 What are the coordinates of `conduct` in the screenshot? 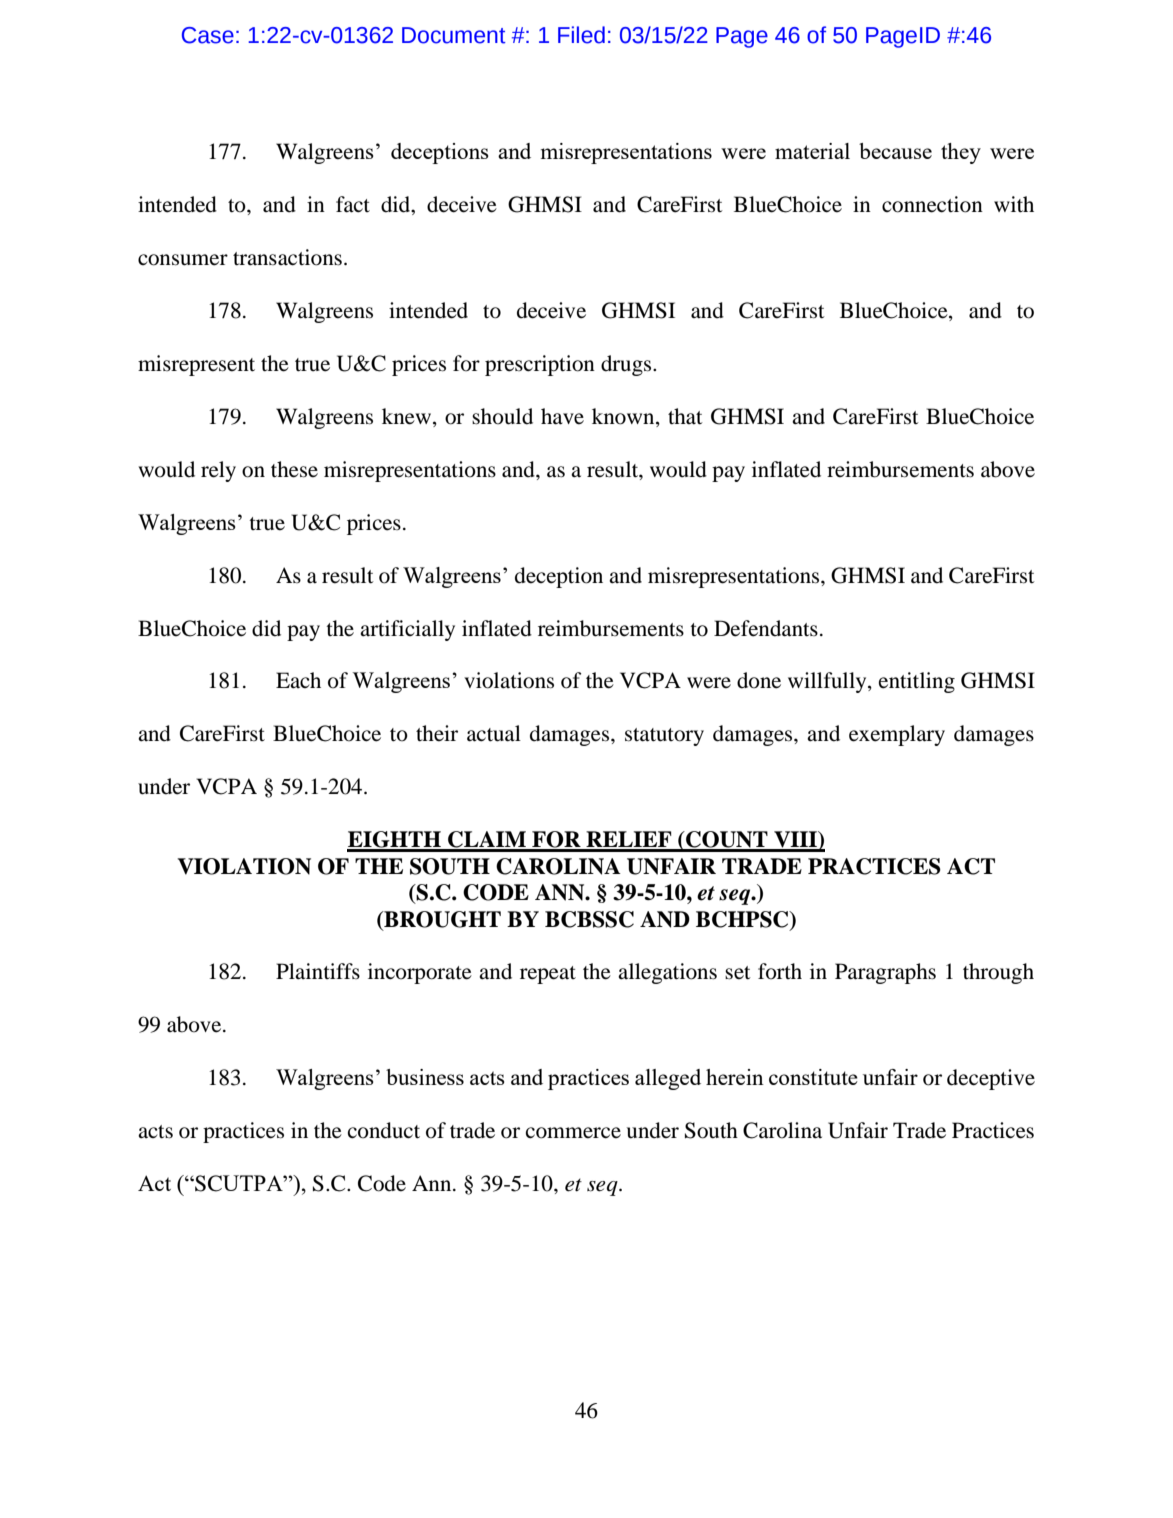 It's located at (384, 1130).
